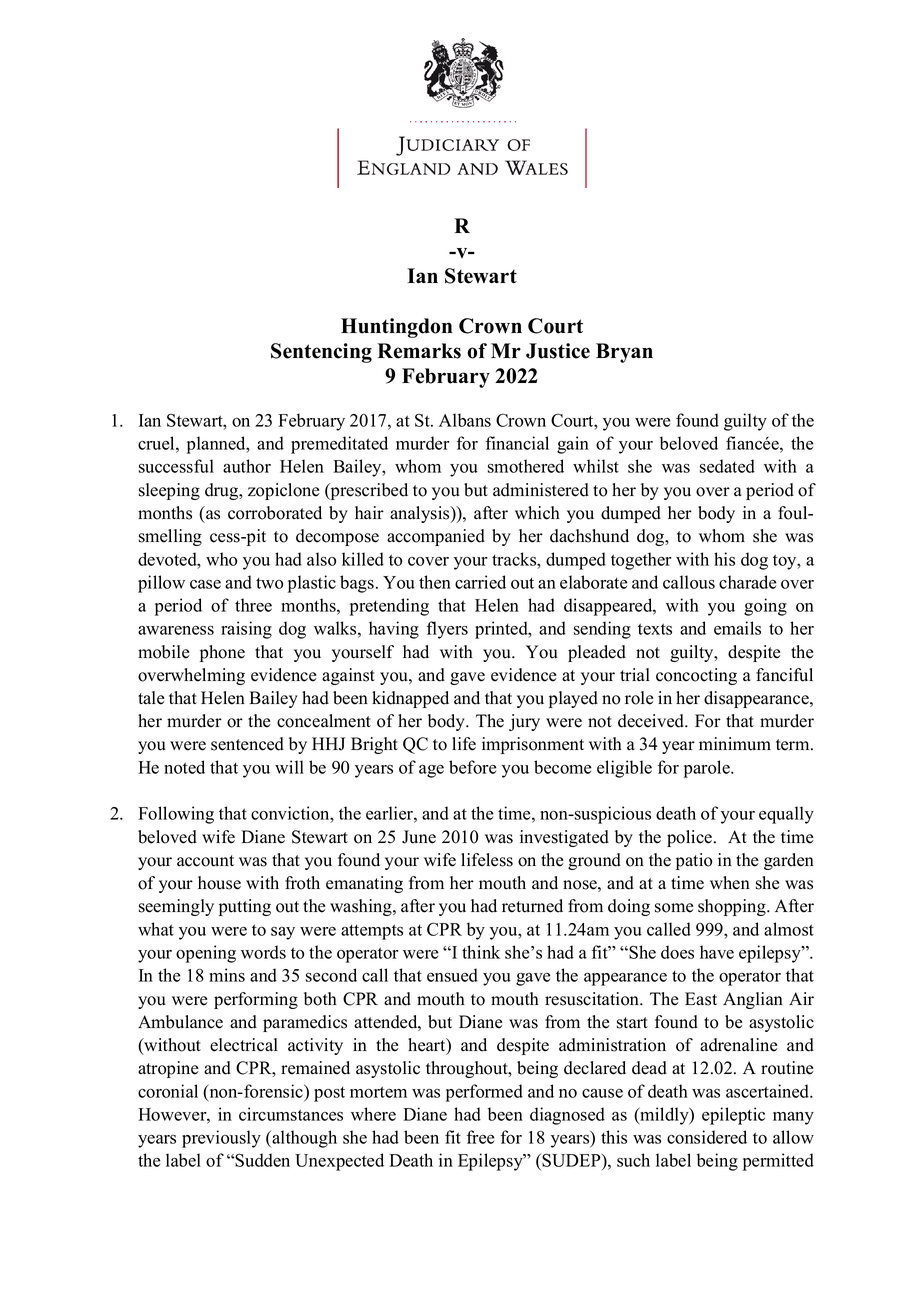  I want to click on free, so click(480, 1137).
